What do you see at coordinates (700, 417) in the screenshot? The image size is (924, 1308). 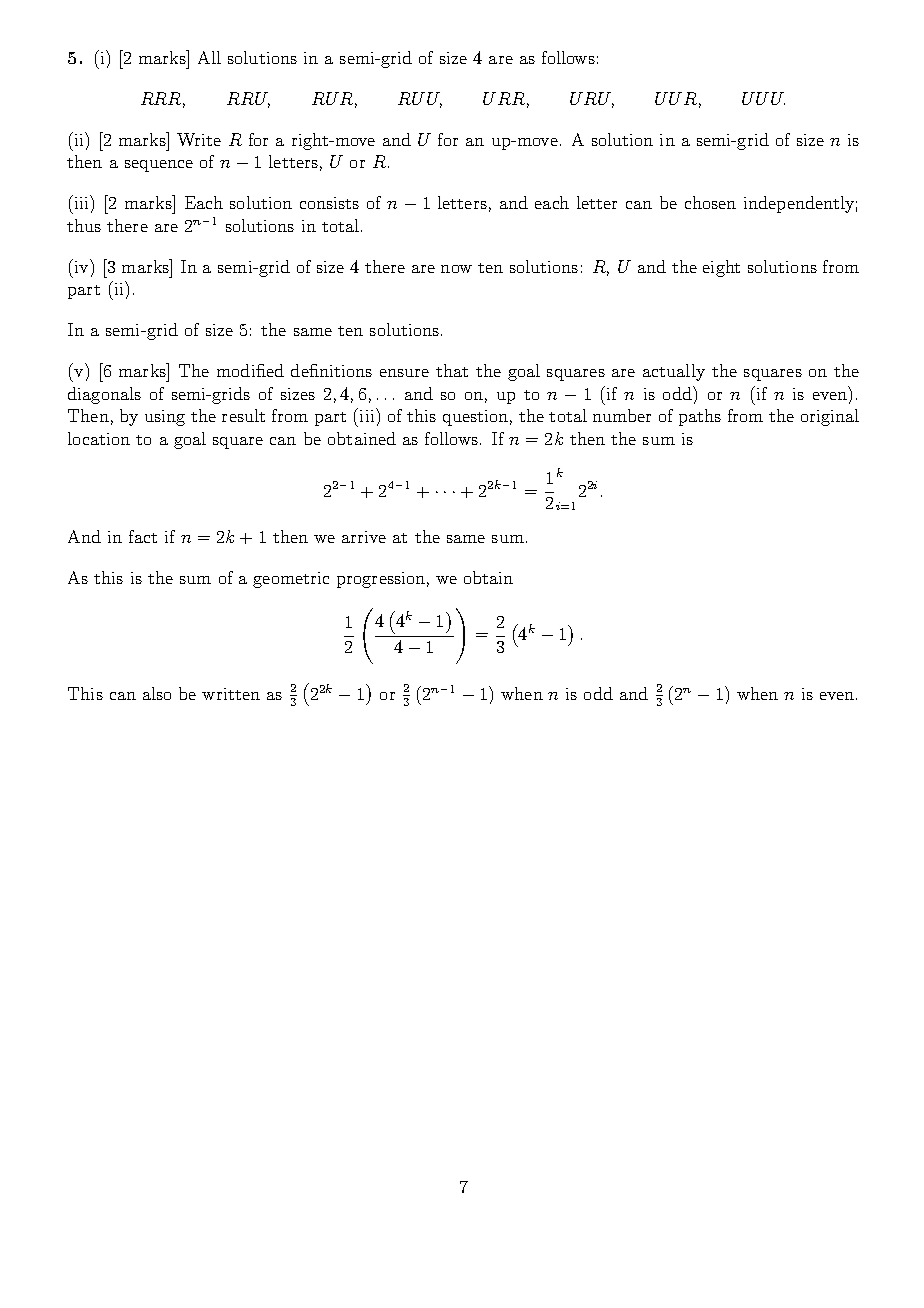 I see `paths` at bounding box center [700, 417].
